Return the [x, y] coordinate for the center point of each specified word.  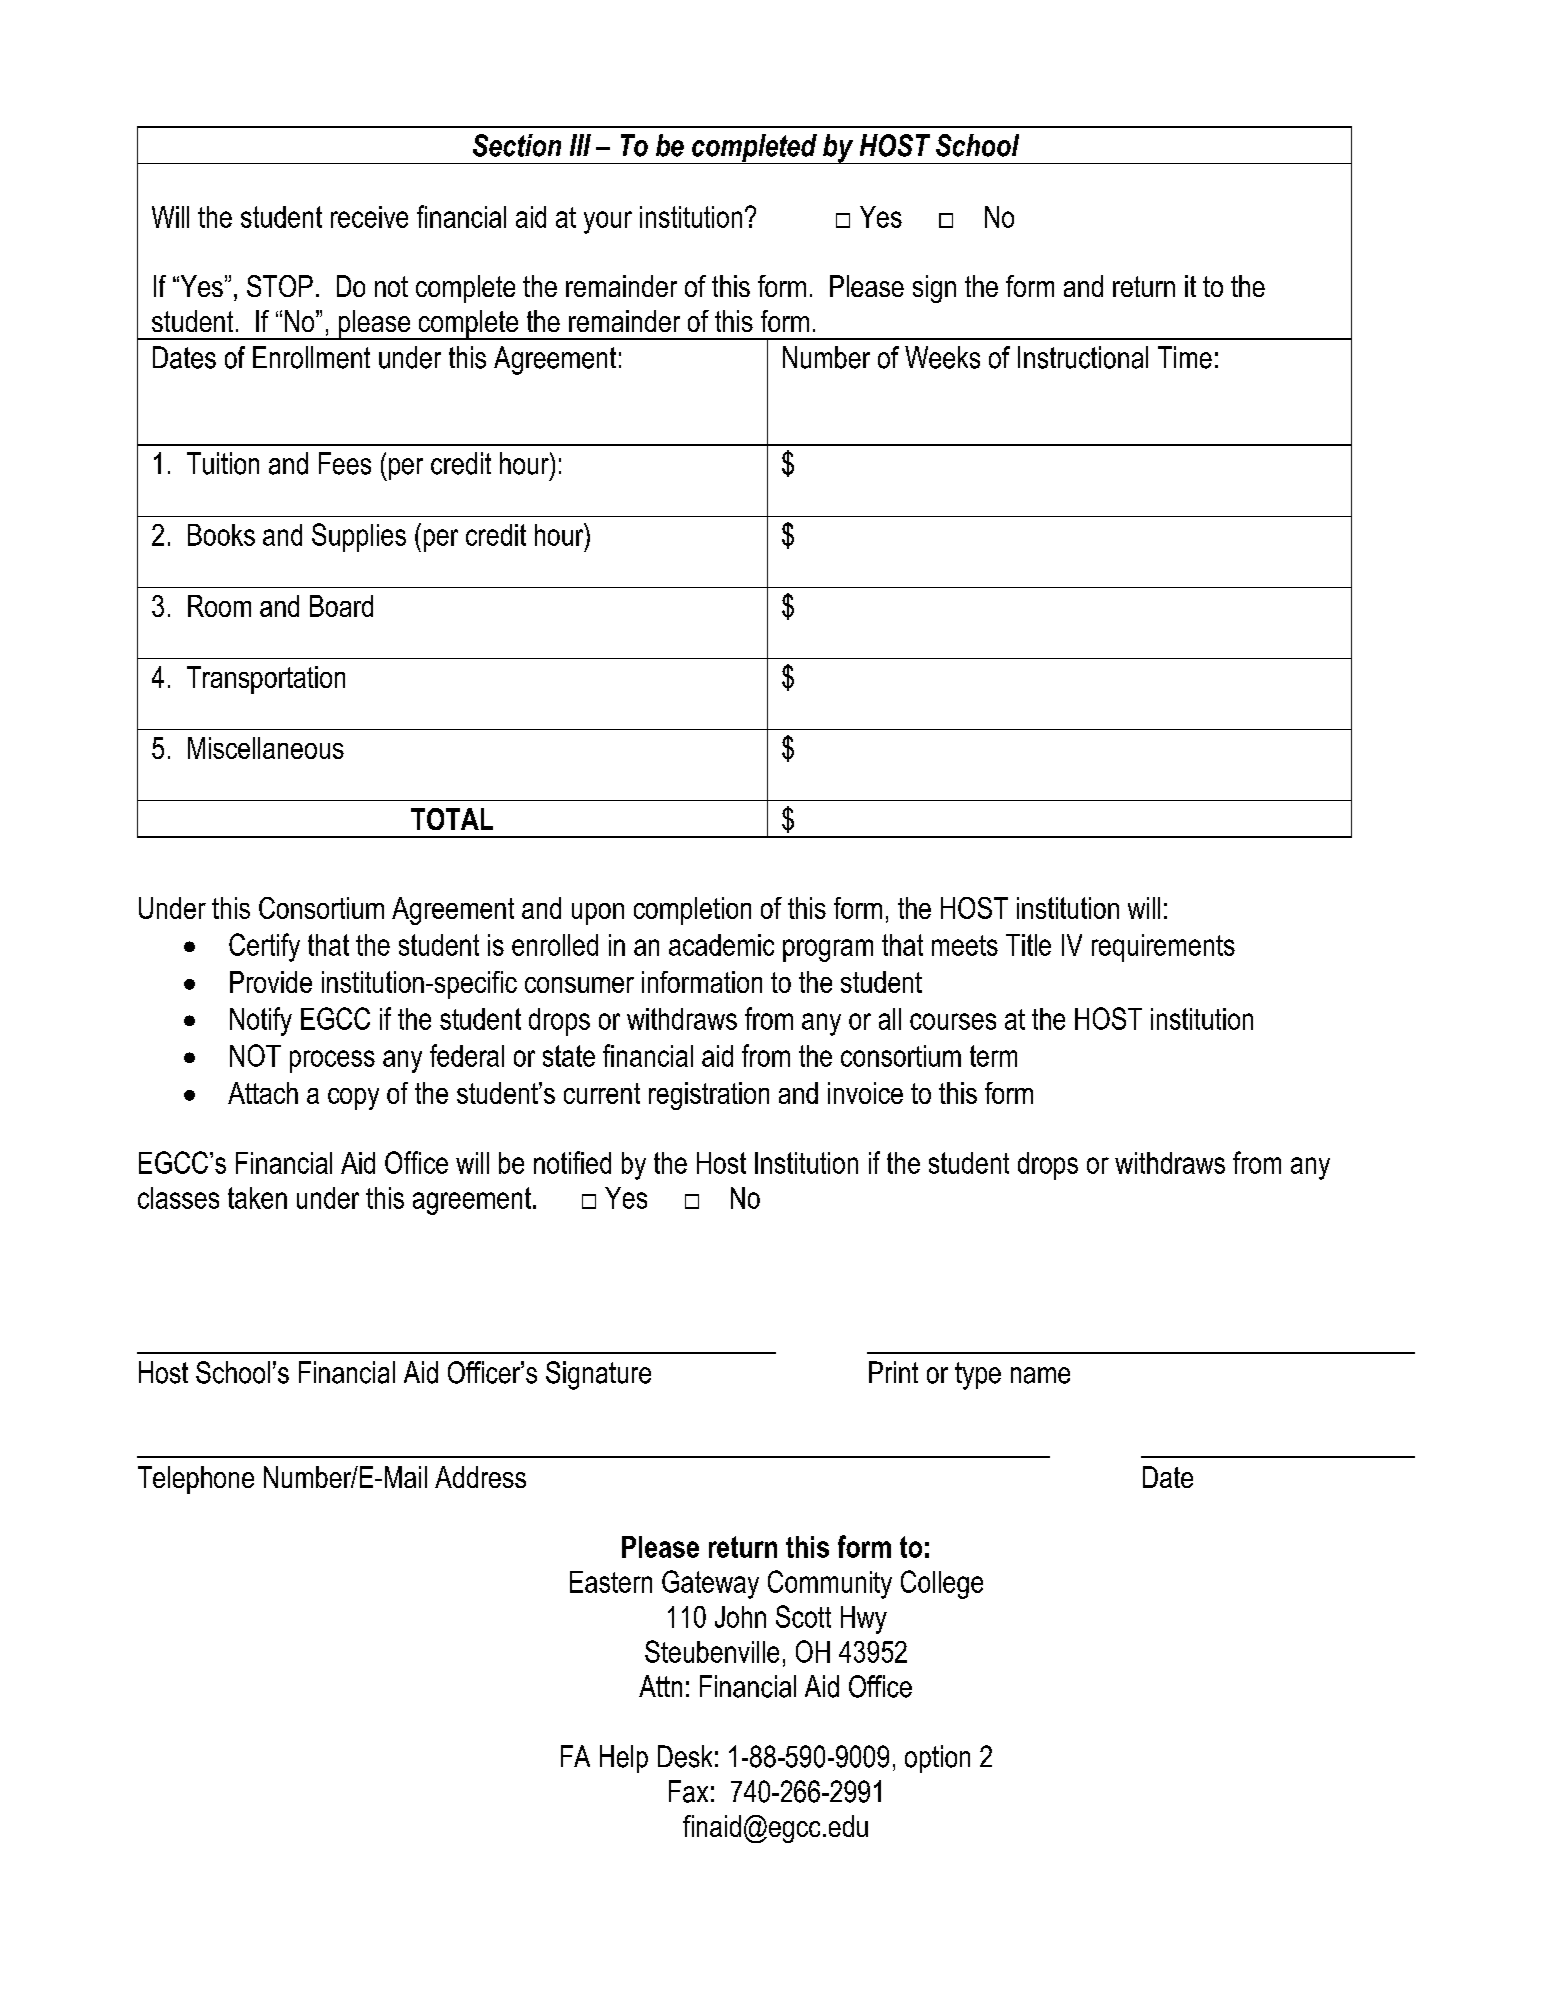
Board [341, 606]
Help [624, 1759]
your [608, 222]
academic [721, 945]
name [1040, 1375]
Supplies [359, 537]
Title [1028, 945]
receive [369, 217]
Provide [271, 982]
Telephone [196, 1480]
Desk [685, 1756]
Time [1185, 357]
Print [893, 1372]
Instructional [1083, 357]
